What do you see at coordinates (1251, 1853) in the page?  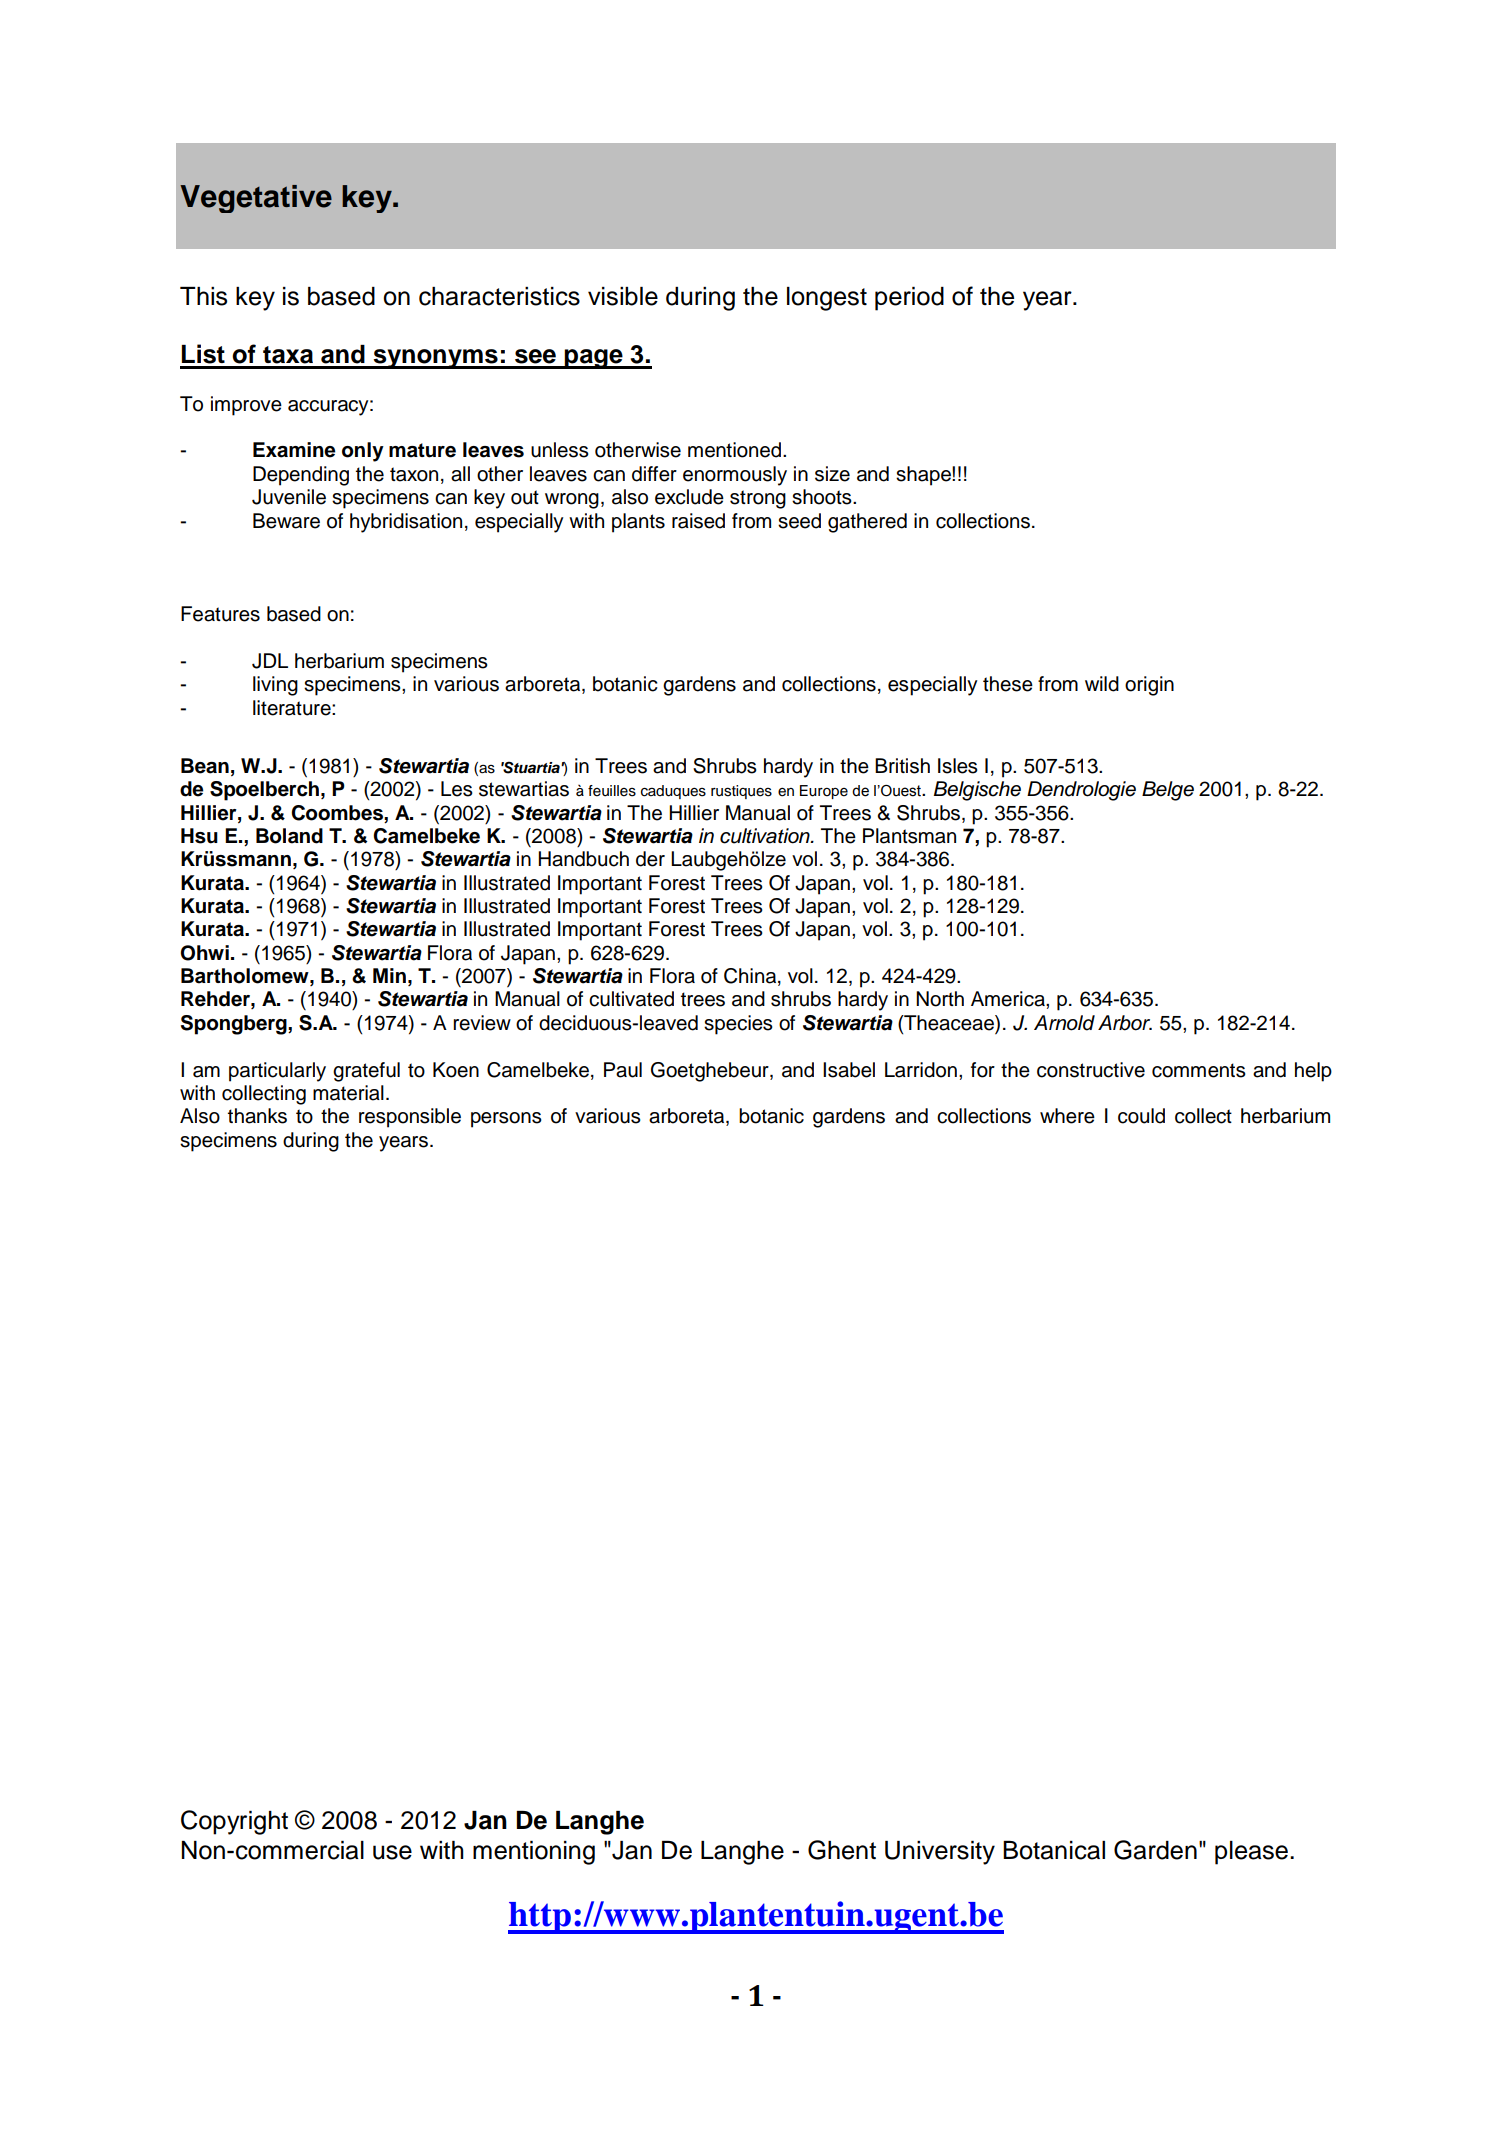 I see `please` at bounding box center [1251, 1853].
